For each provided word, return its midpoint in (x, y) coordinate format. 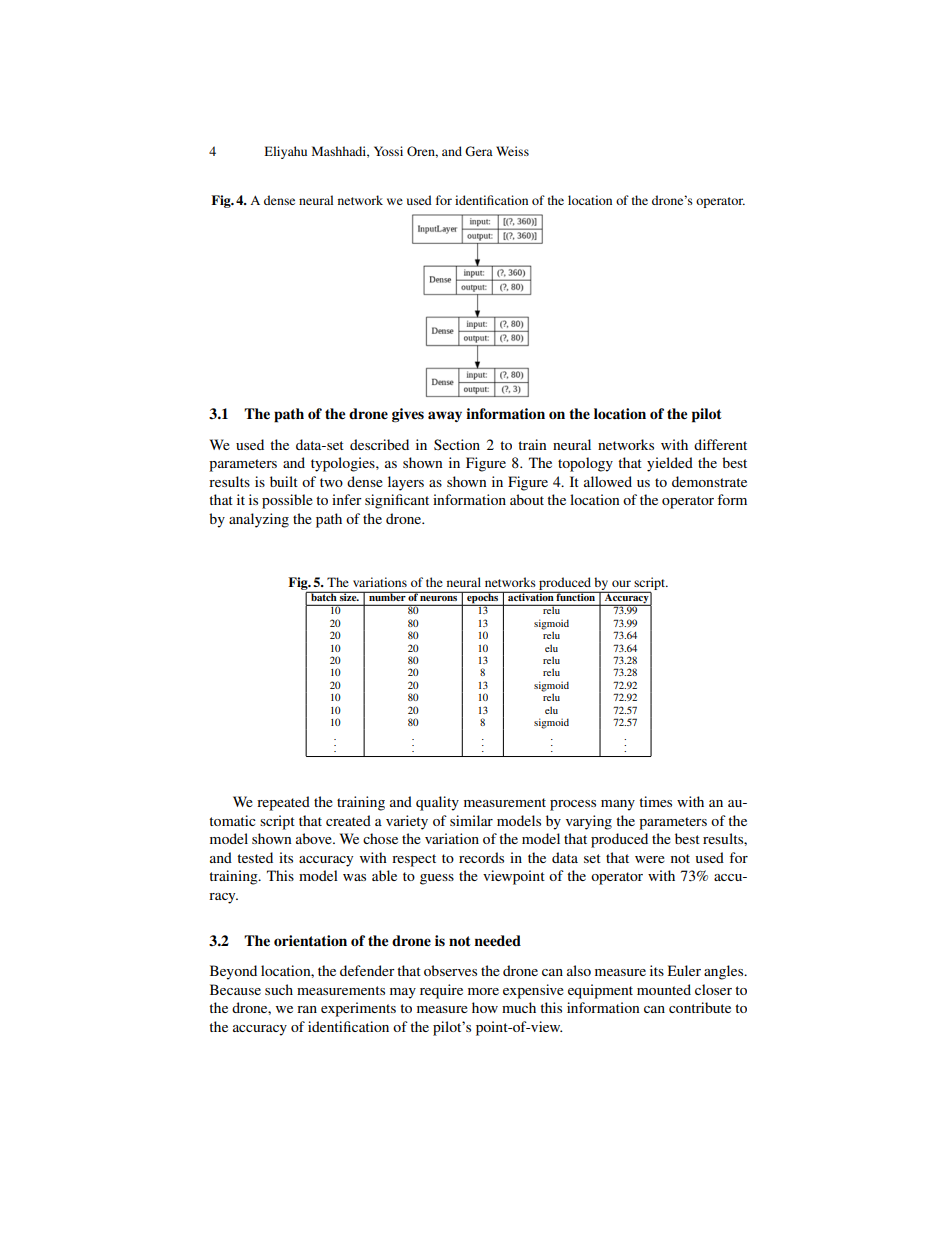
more (483, 991)
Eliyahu (286, 152)
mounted (664, 989)
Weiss (512, 151)
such (279, 989)
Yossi (388, 151)
